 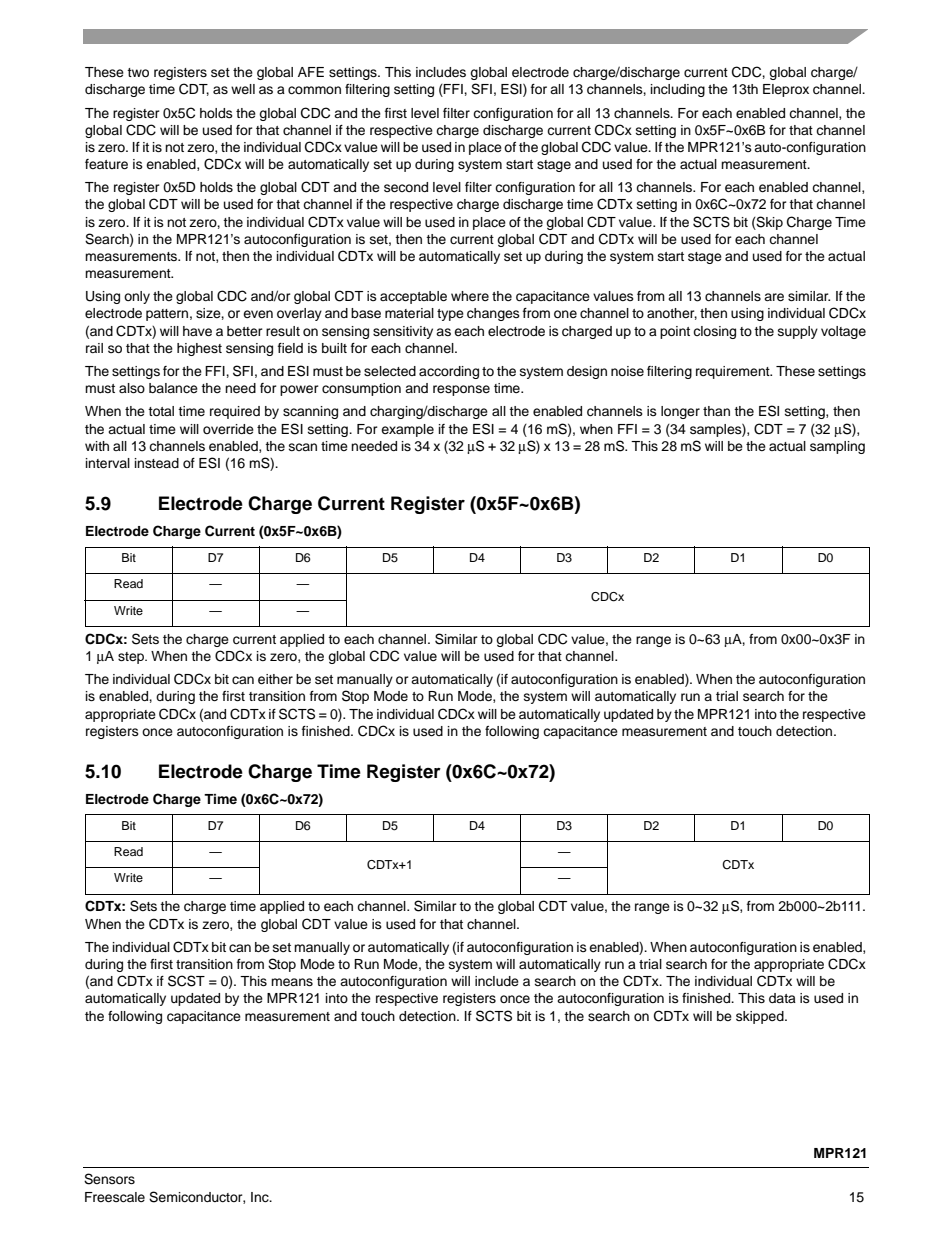 What do you see at coordinates (157, 463) in the image?
I see `instead` at bounding box center [157, 463].
